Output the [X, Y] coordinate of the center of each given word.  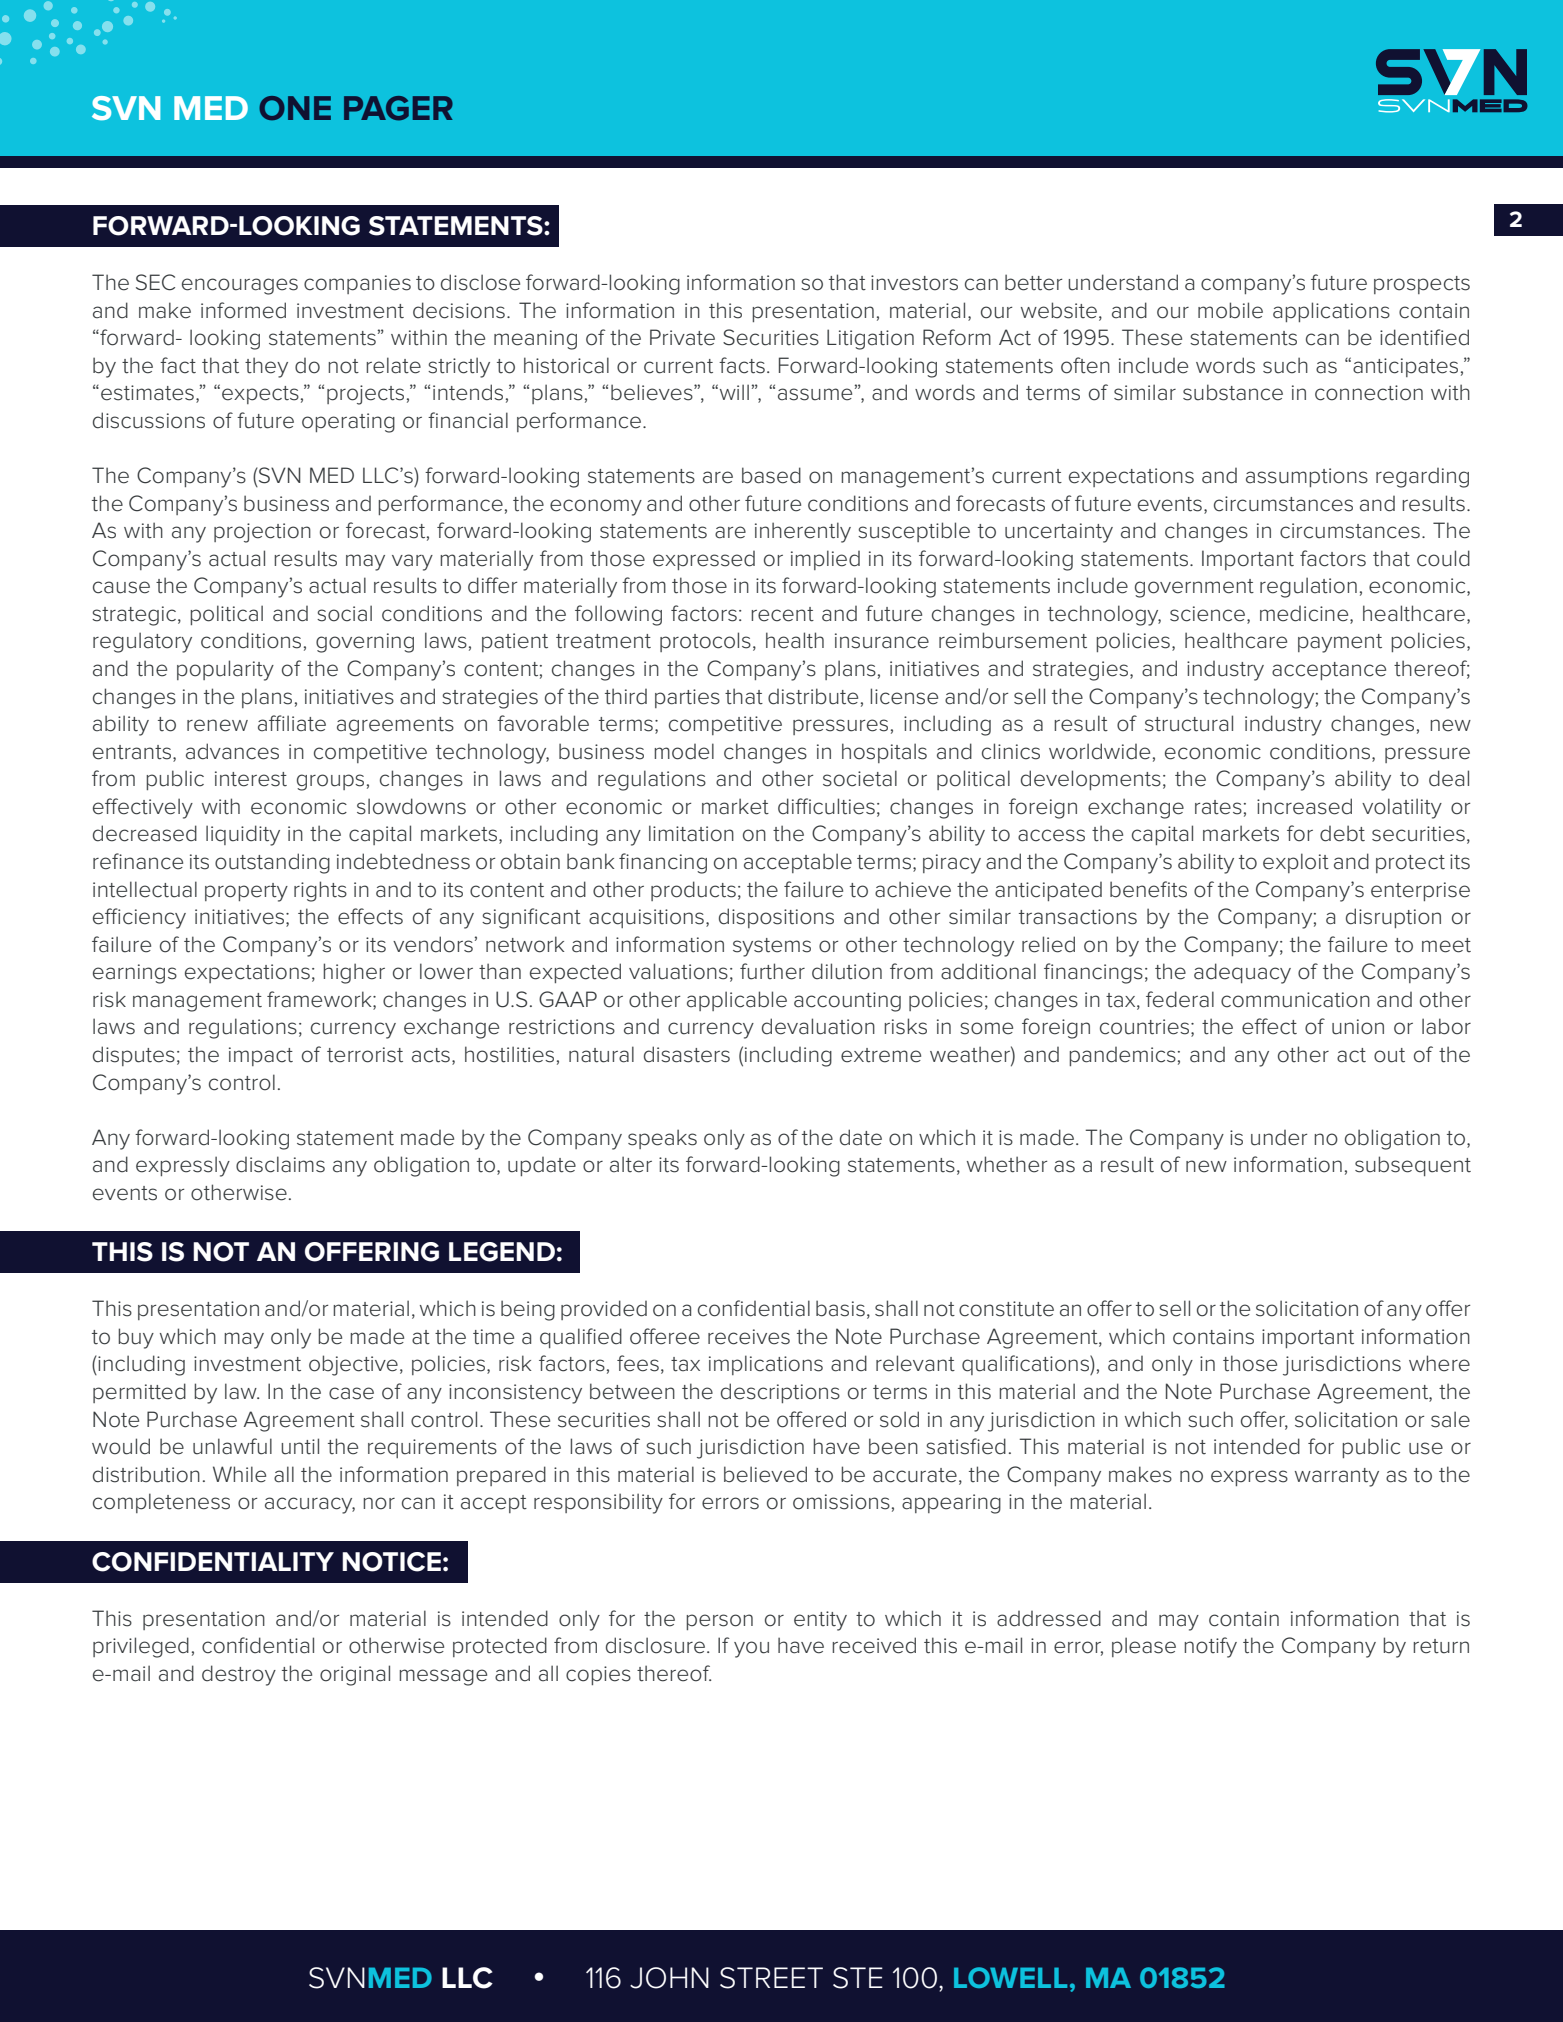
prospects [1422, 285]
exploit [1296, 863]
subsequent [1413, 1166]
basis [840, 1308]
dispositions [776, 918]
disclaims [280, 1164]
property [246, 892]
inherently [803, 532]
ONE [295, 108]
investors [914, 283]
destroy [239, 1675]
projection [262, 533]
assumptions [1307, 477]
